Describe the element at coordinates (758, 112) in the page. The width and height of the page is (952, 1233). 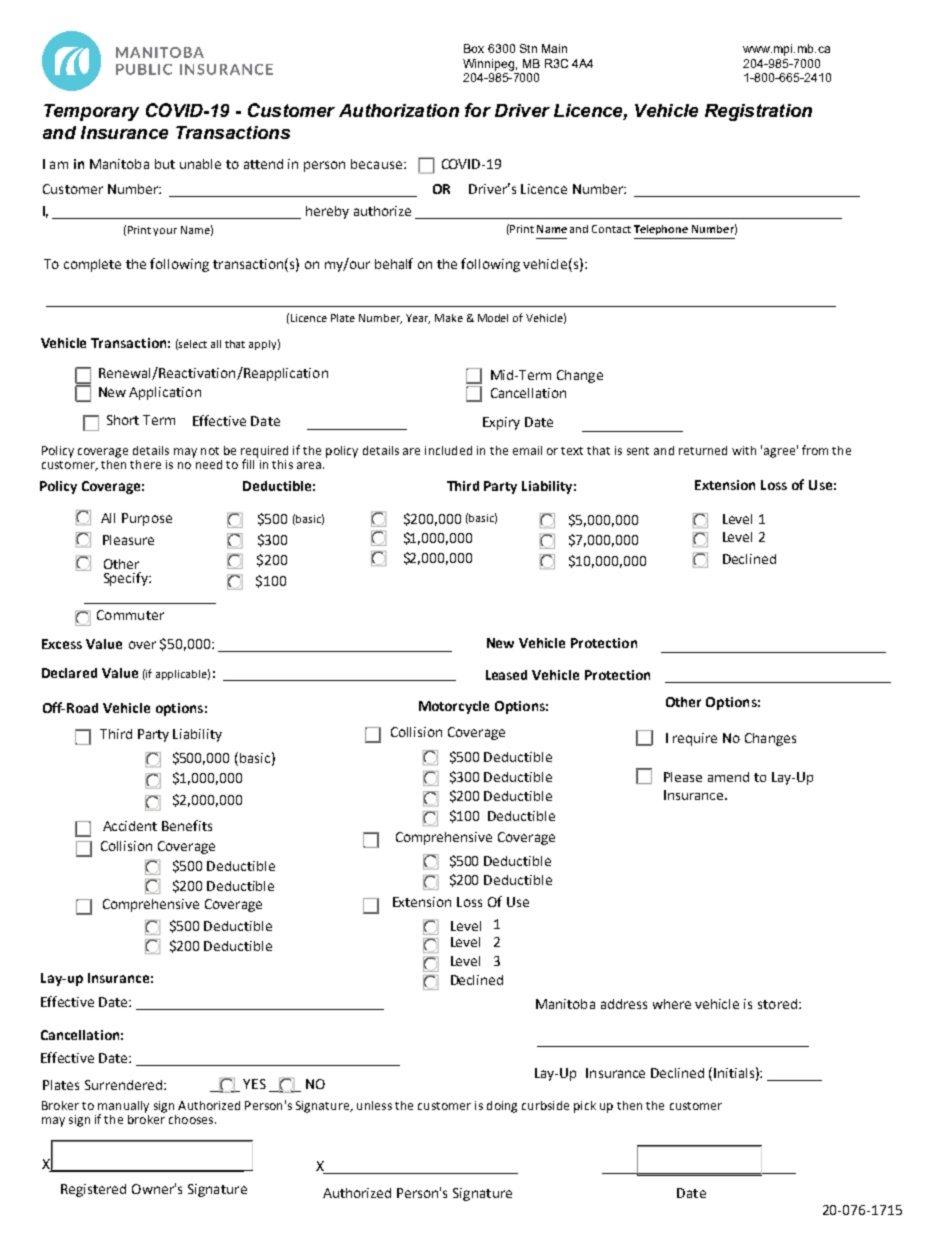
I see `Registration` at that location.
